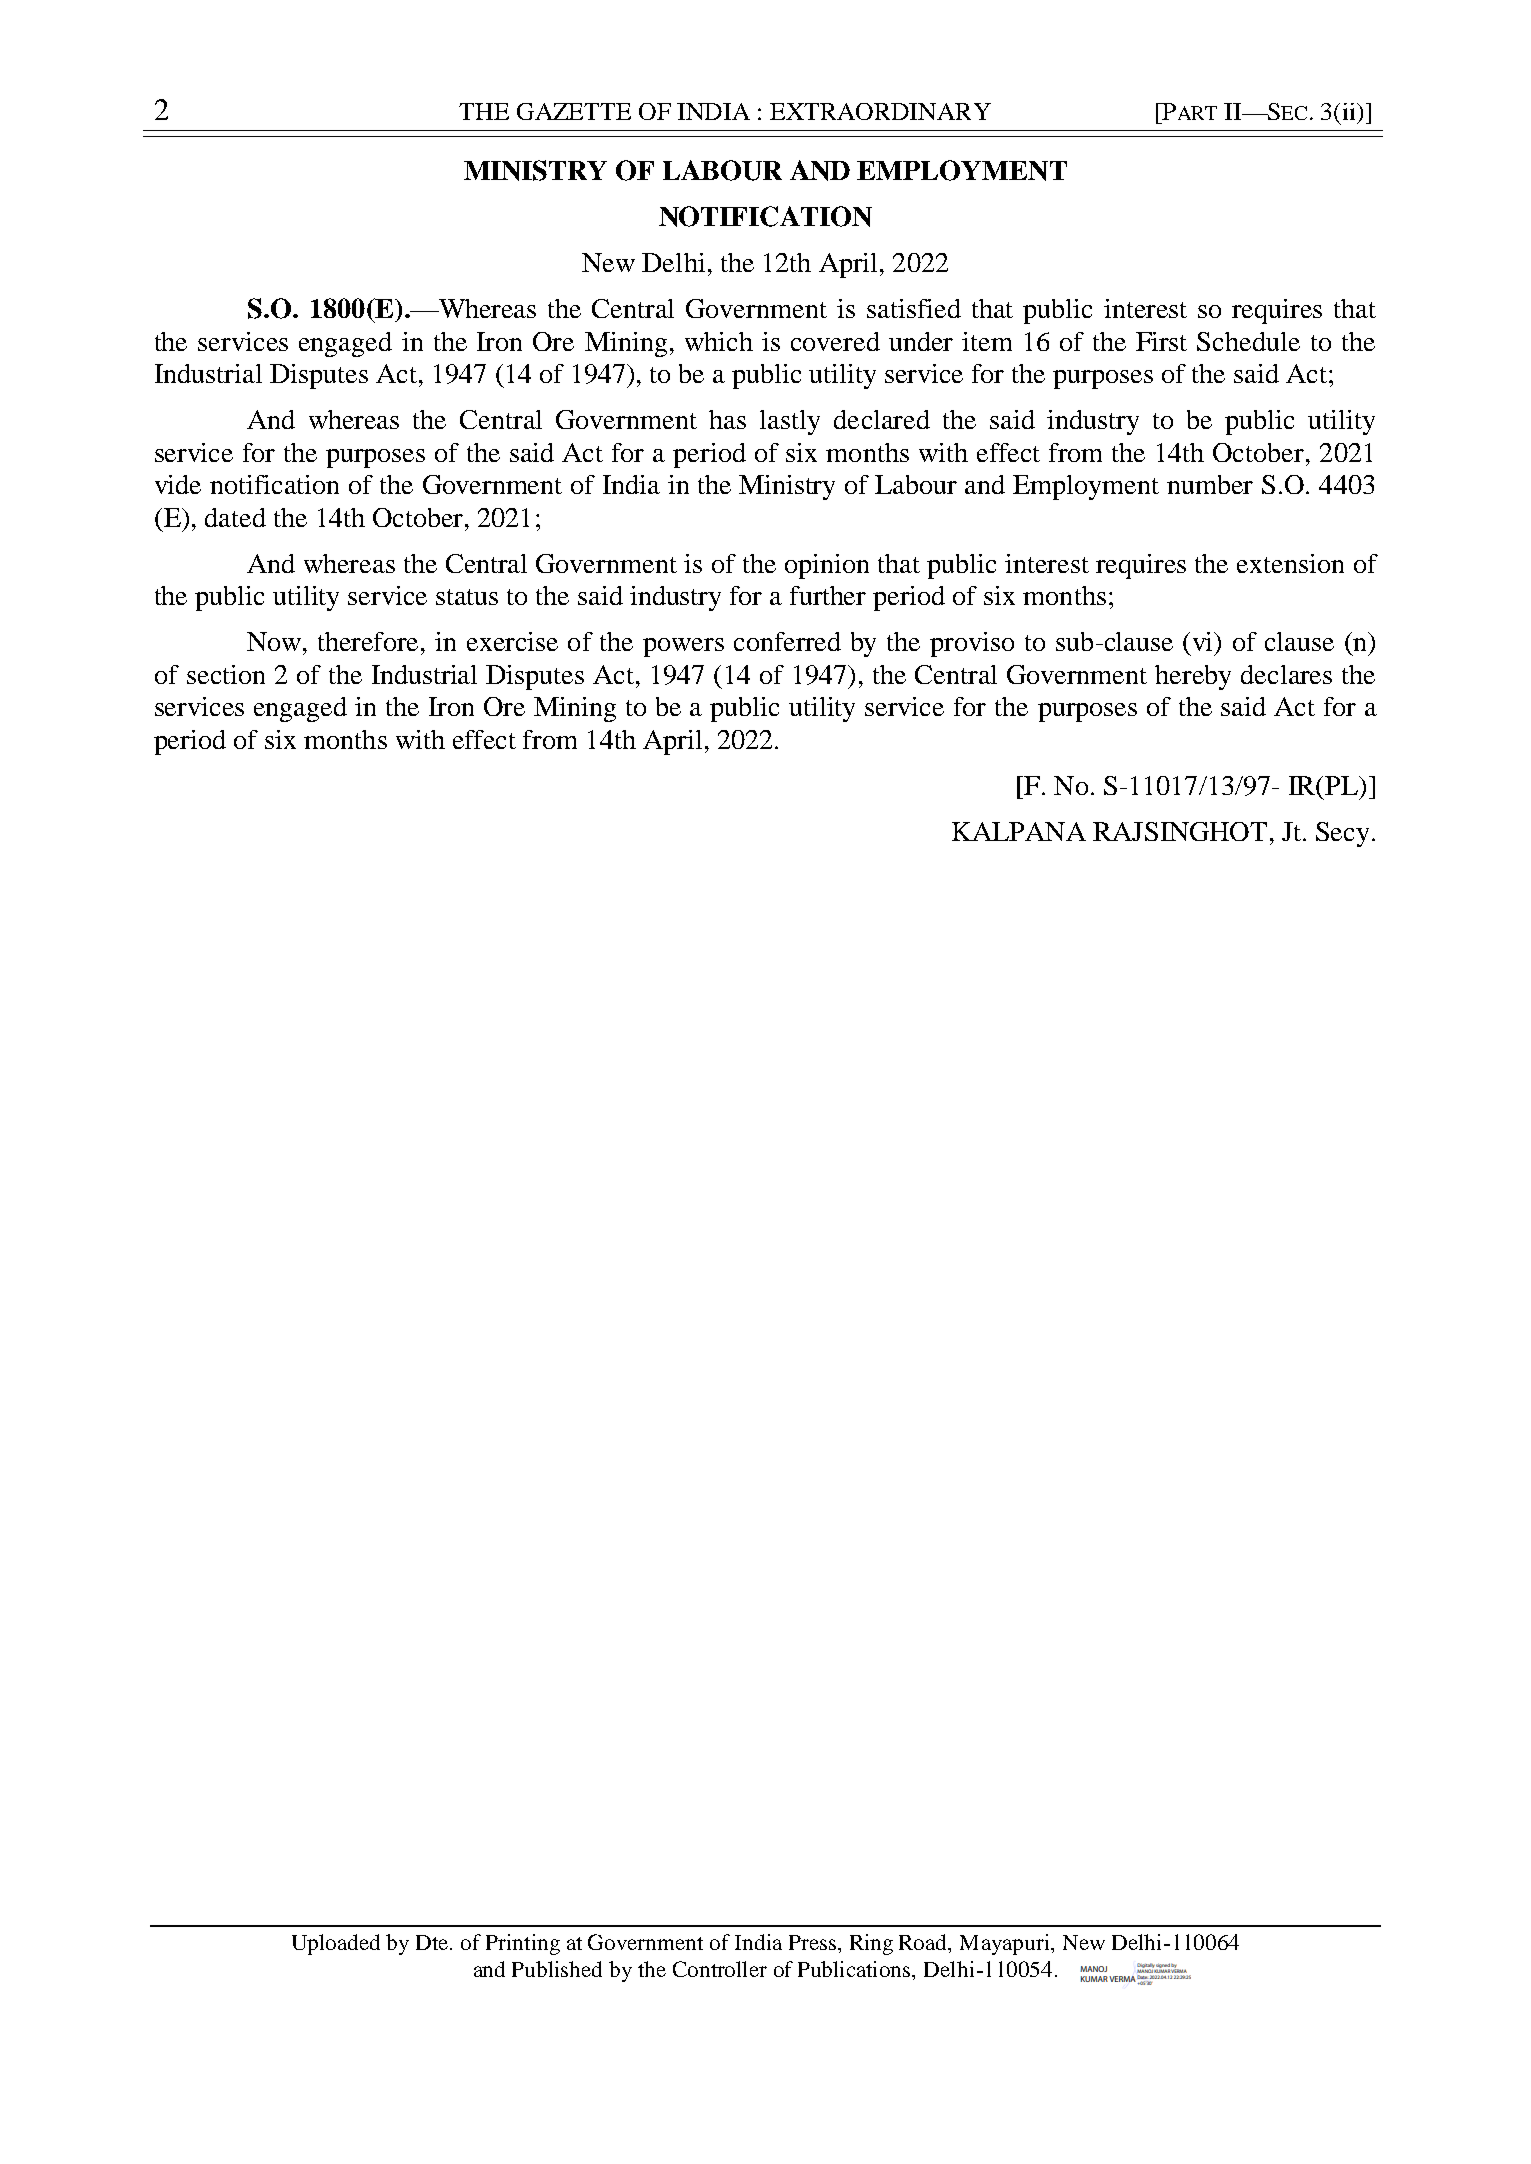 This document has width=1531, height=2164. What do you see at coordinates (720, 1969) in the document?
I see `Controller` at bounding box center [720, 1969].
